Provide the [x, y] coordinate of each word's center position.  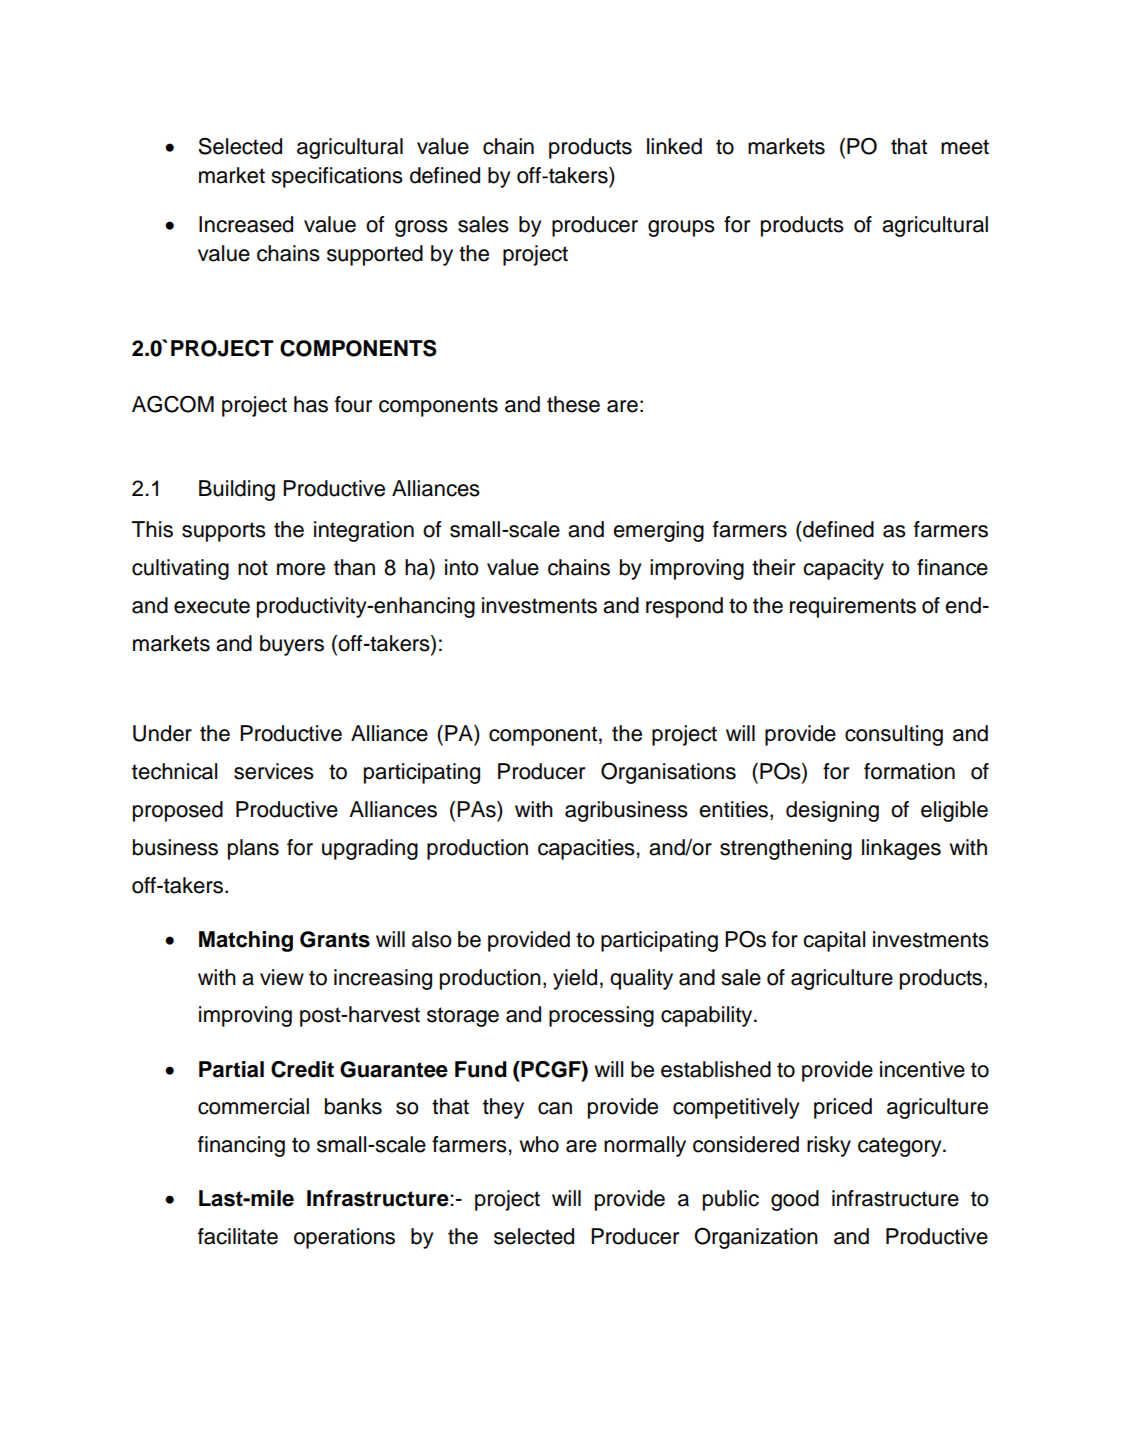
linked [674, 146]
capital [834, 941]
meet [965, 147]
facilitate [238, 1236]
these [573, 404]
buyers [292, 645]
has [311, 404]
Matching [246, 941]
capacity [843, 569]
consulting [894, 735]
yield [575, 979]
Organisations [668, 773]
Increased [246, 224]
